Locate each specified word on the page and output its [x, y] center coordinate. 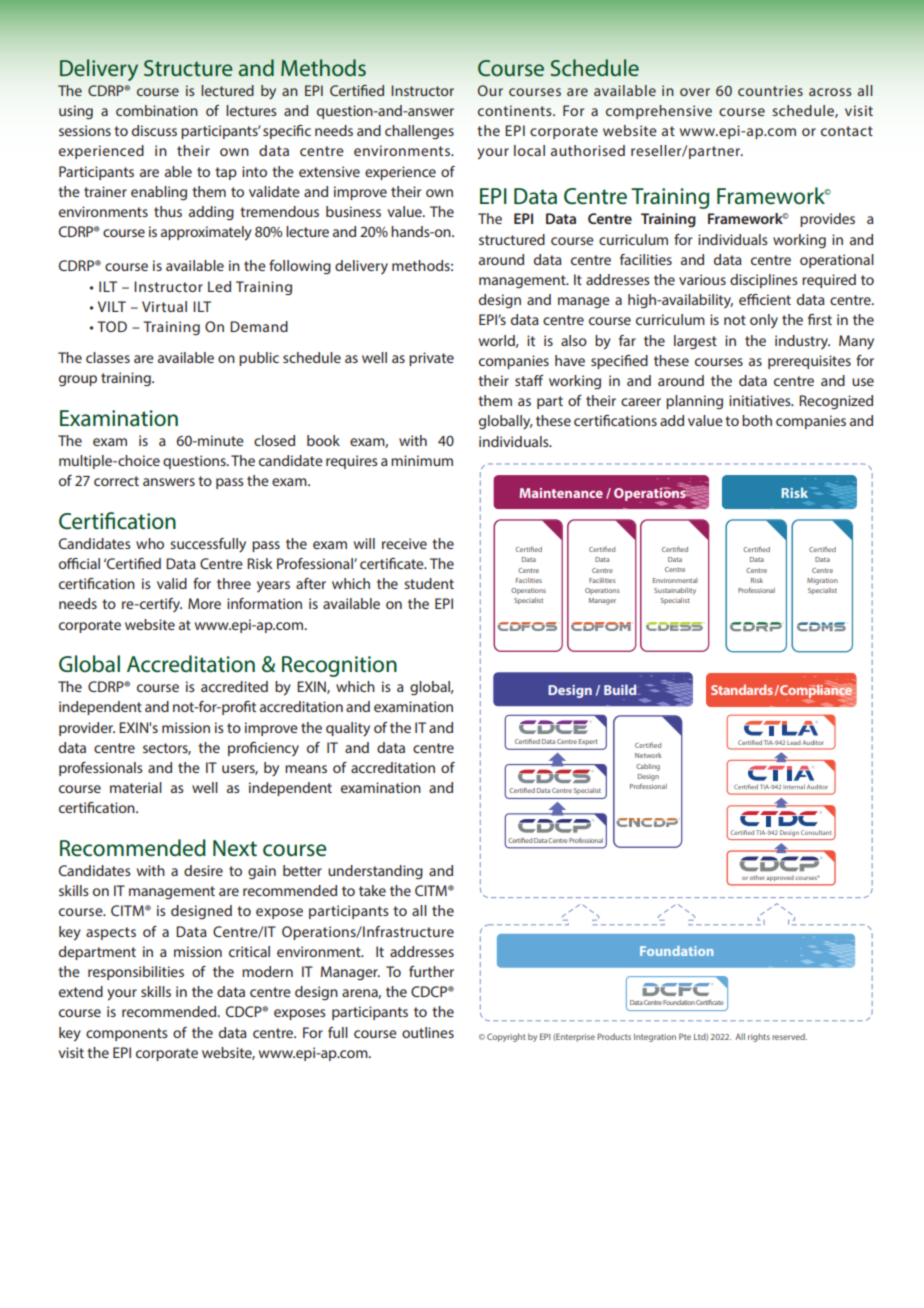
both [757, 420]
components [127, 1034]
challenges [419, 132]
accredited [234, 686]
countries [770, 90]
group [78, 380]
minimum [422, 460]
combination [157, 110]
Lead [794, 742]
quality [348, 729]
